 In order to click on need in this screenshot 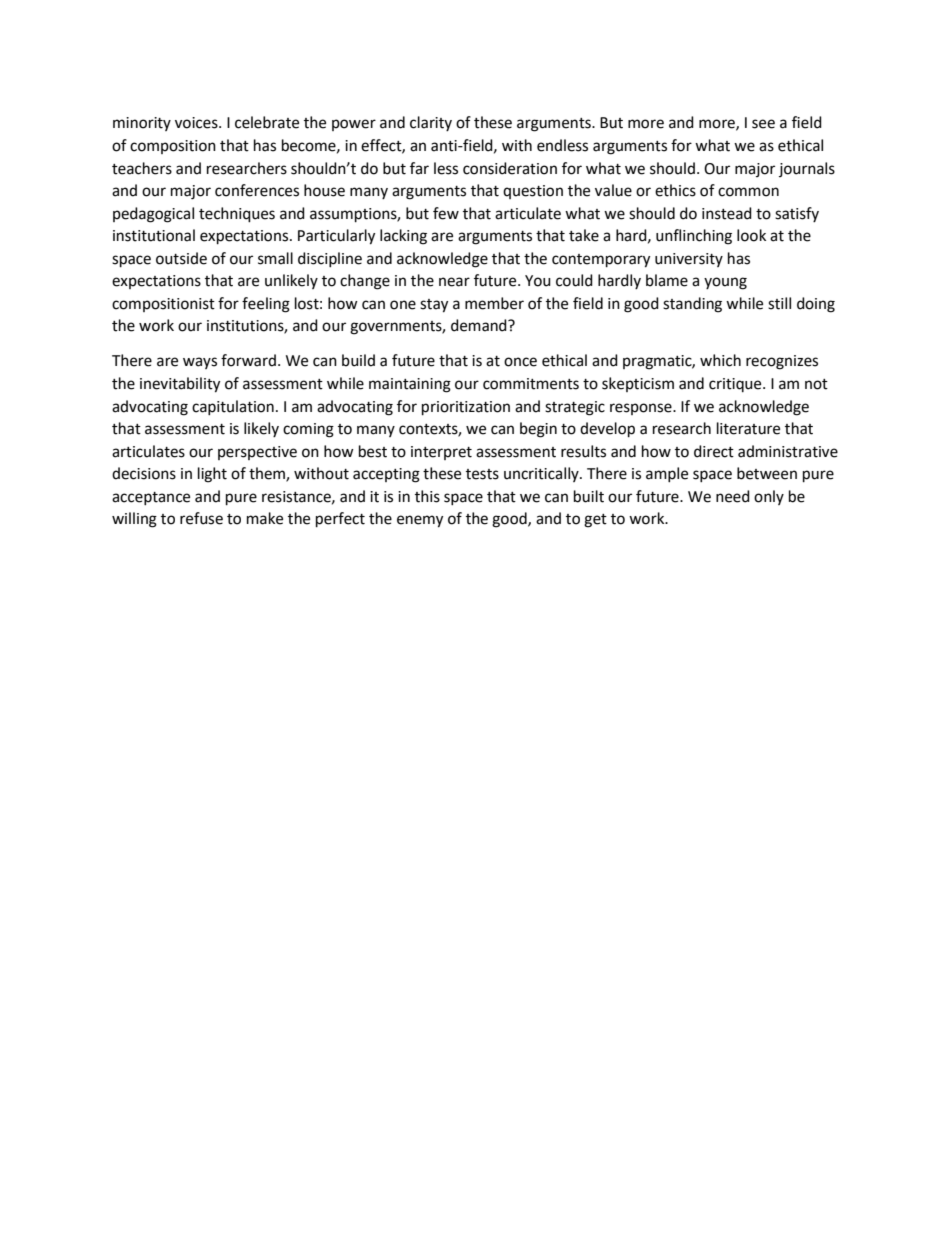, I will do `click(733, 496)`.
